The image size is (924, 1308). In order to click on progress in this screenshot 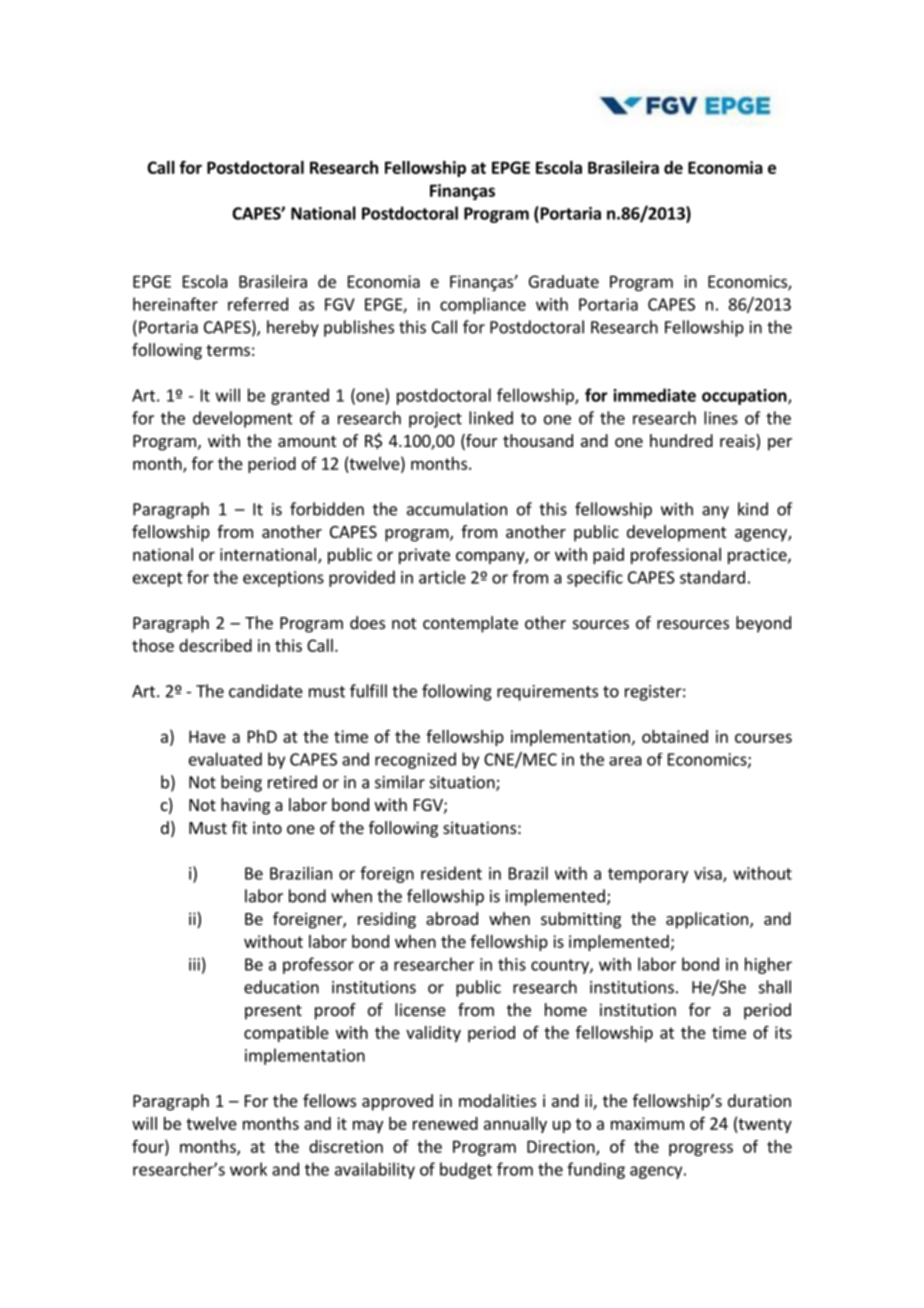, I will do `click(701, 1149)`.
